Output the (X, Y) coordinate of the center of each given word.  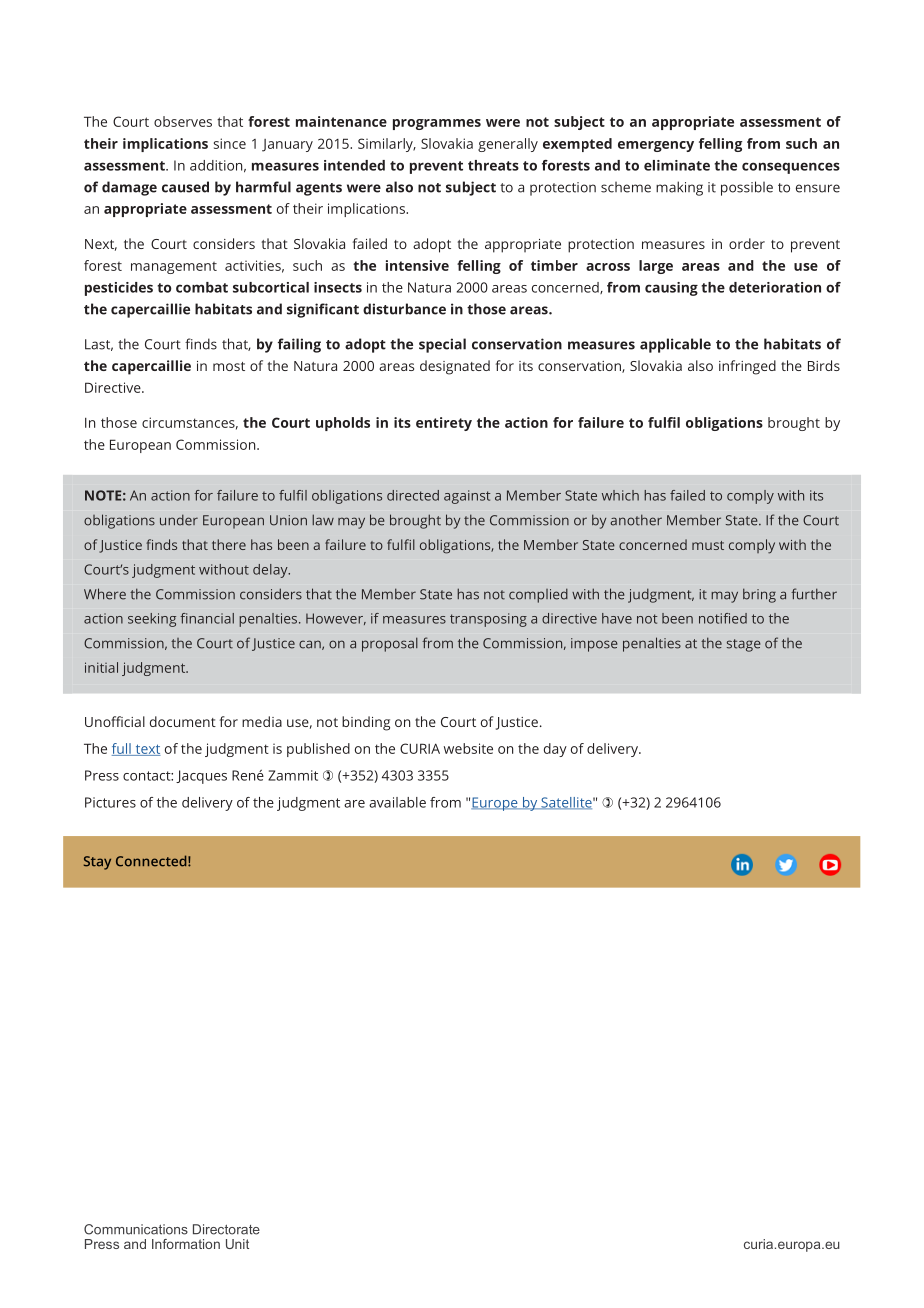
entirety (444, 424)
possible (747, 188)
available (397, 802)
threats (493, 165)
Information (186, 1244)
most (229, 366)
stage (744, 645)
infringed (747, 367)
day (555, 750)
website (468, 748)
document (183, 721)
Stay (97, 863)
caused (185, 187)
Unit (237, 1244)
